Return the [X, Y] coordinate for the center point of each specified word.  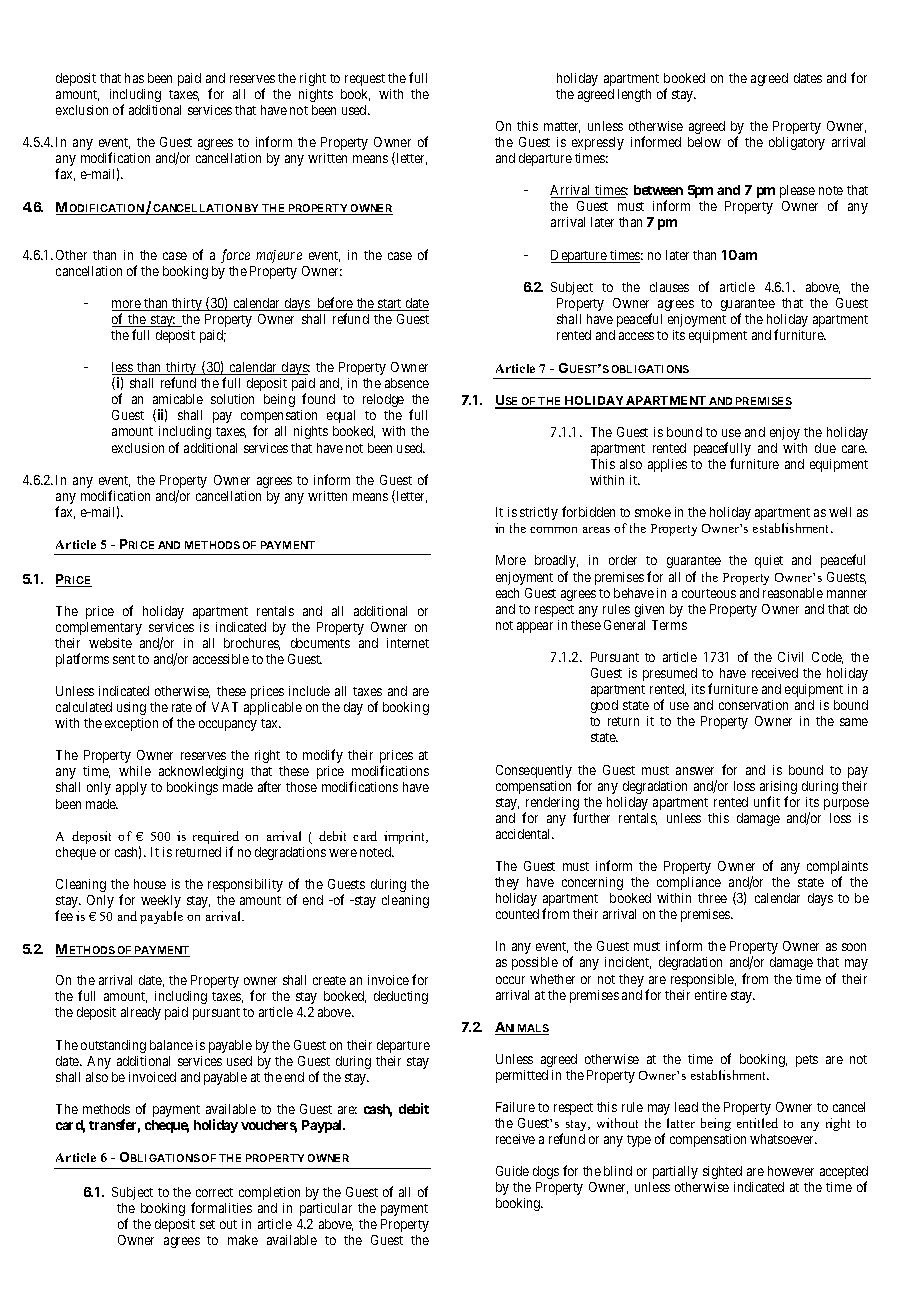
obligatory [797, 143]
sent [124, 659]
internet [408, 643]
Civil [790, 657]
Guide [512, 1171]
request [365, 80]
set [207, 1224]
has [134, 78]
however [791, 1171]
